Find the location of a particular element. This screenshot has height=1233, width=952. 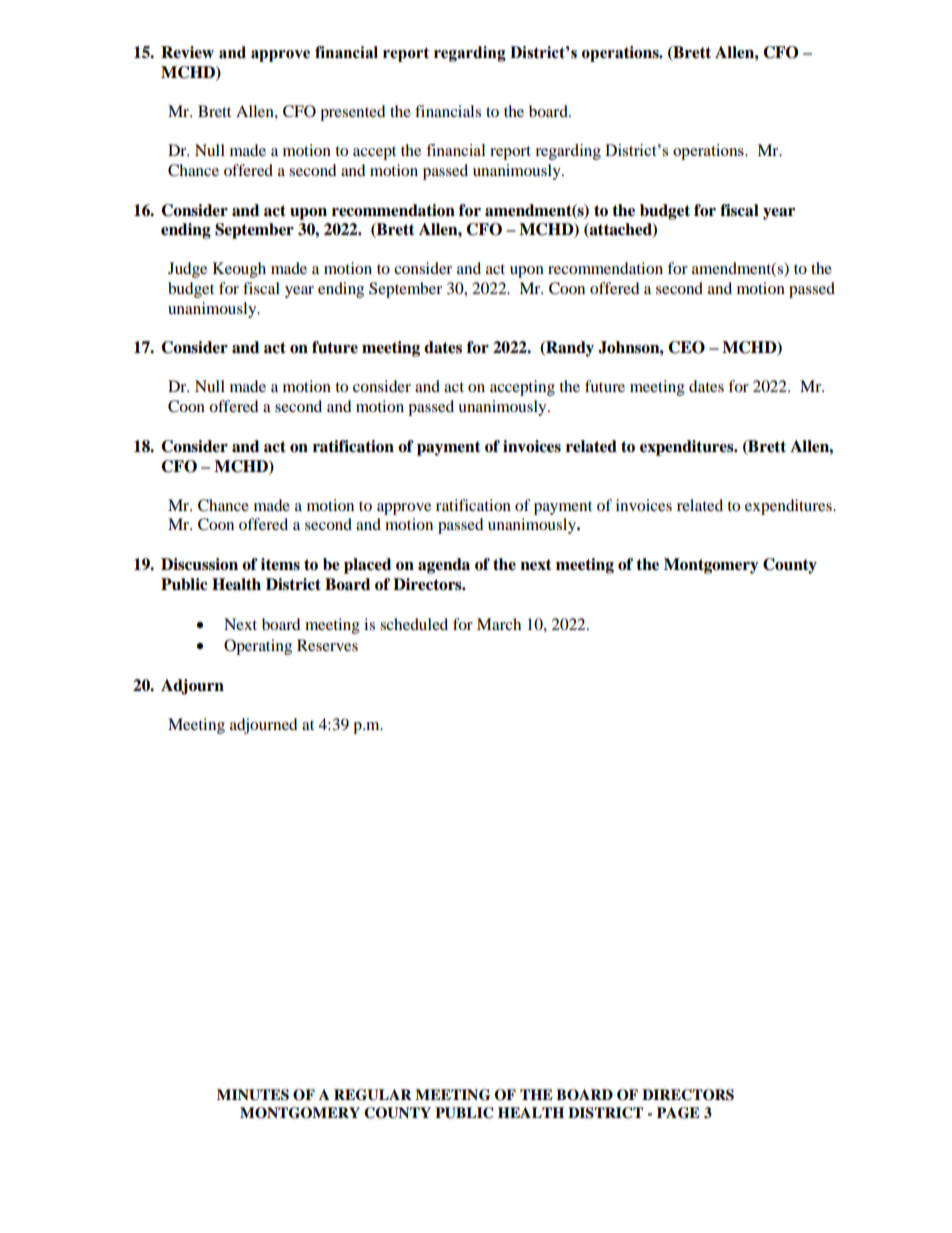

Judge is located at coordinates (187, 270).
